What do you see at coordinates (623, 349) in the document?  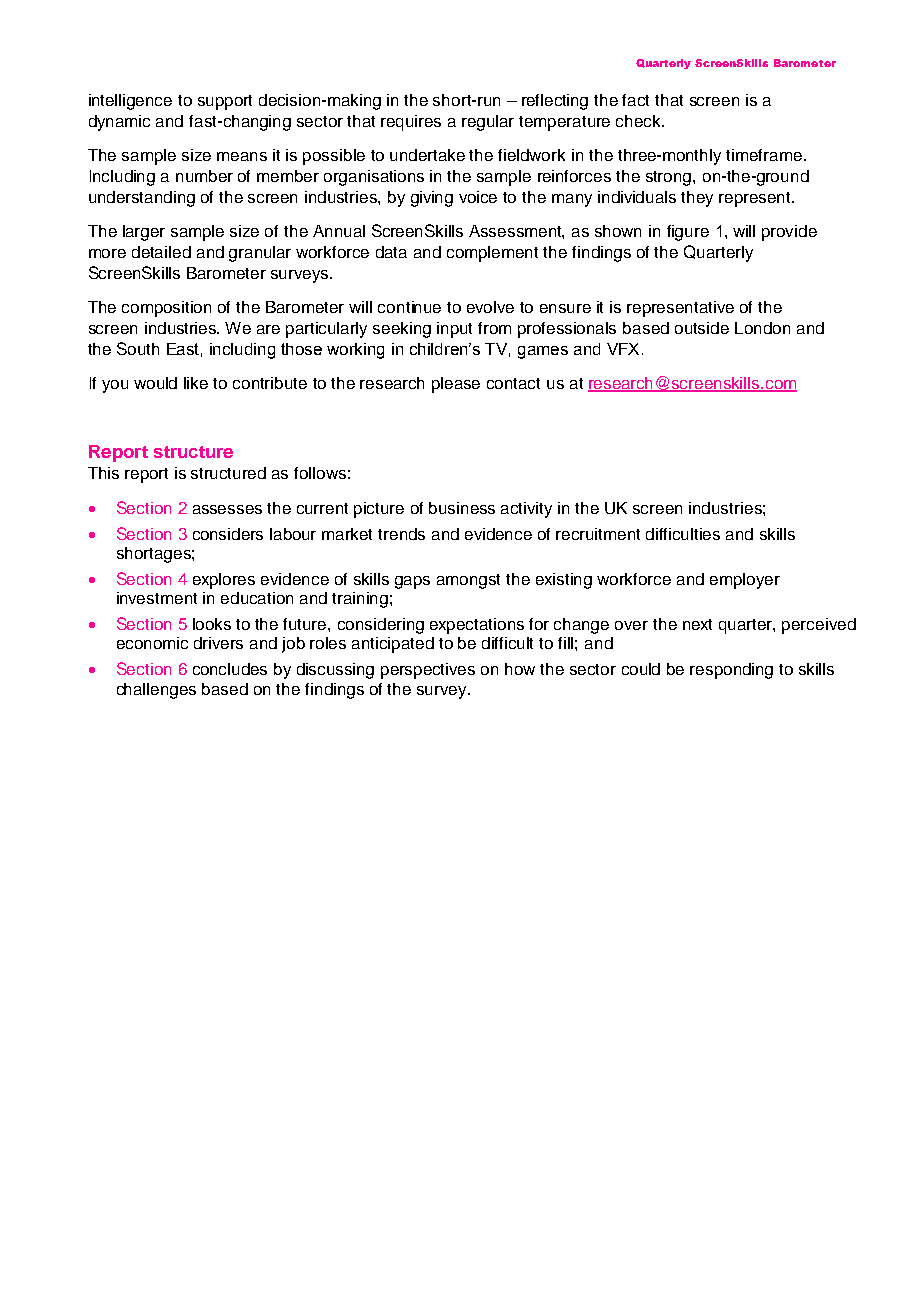 I see `VFX` at bounding box center [623, 349].
